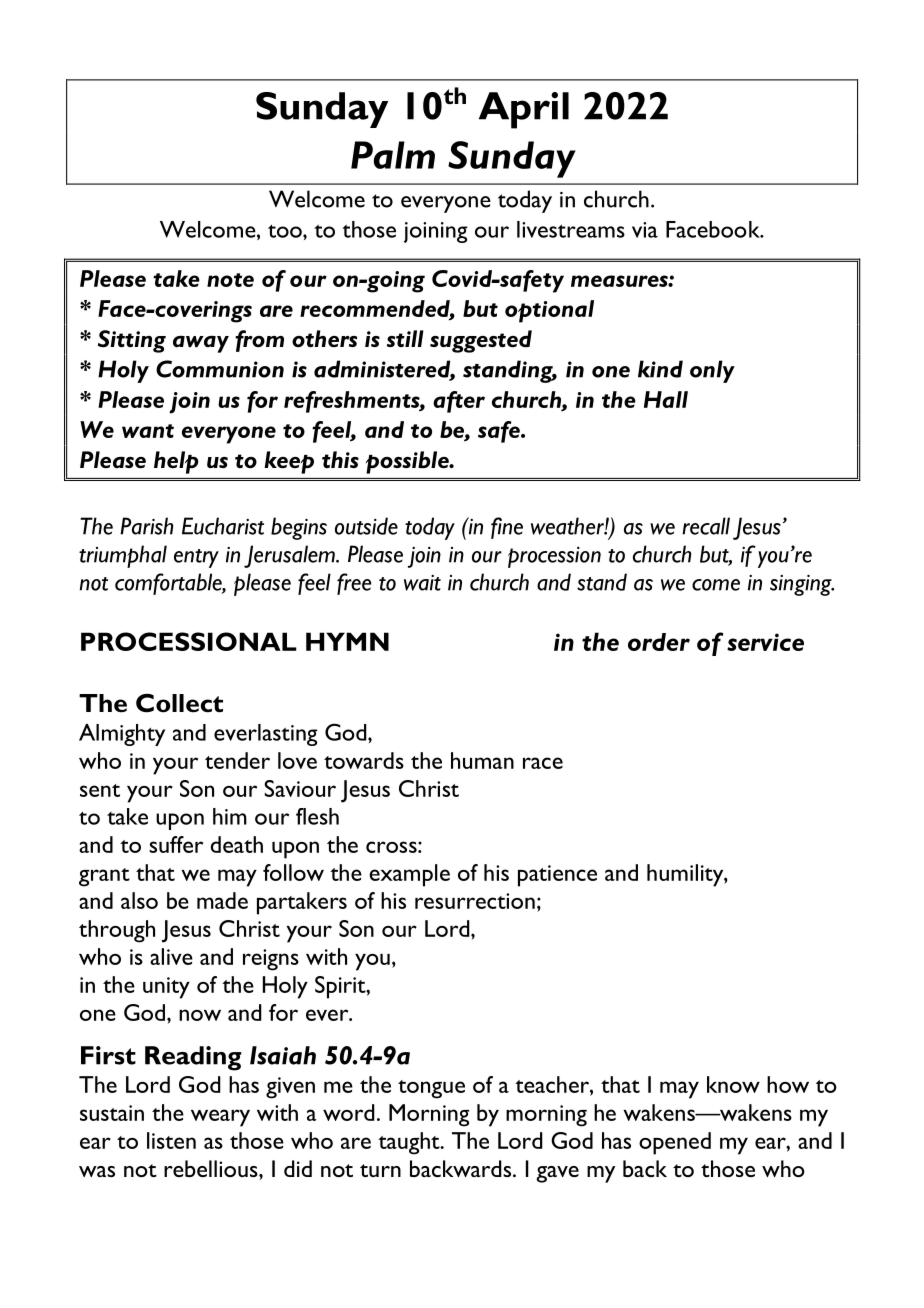  What do you see at coordinates (482, 760) in the screenshot?
I see `human` at bounding box center [482, 760].
